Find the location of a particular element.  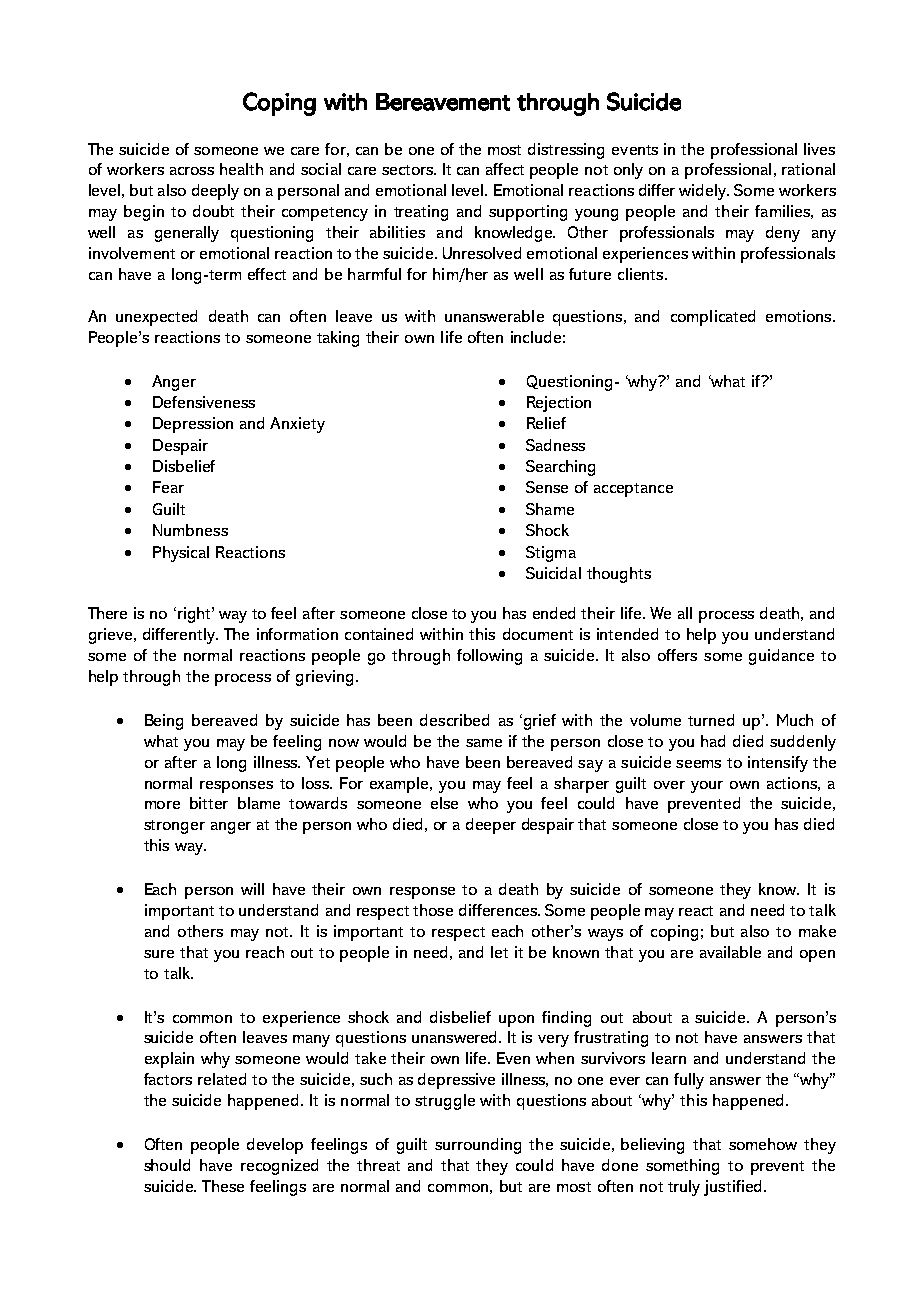

following is located at coordinates (489, 657).
